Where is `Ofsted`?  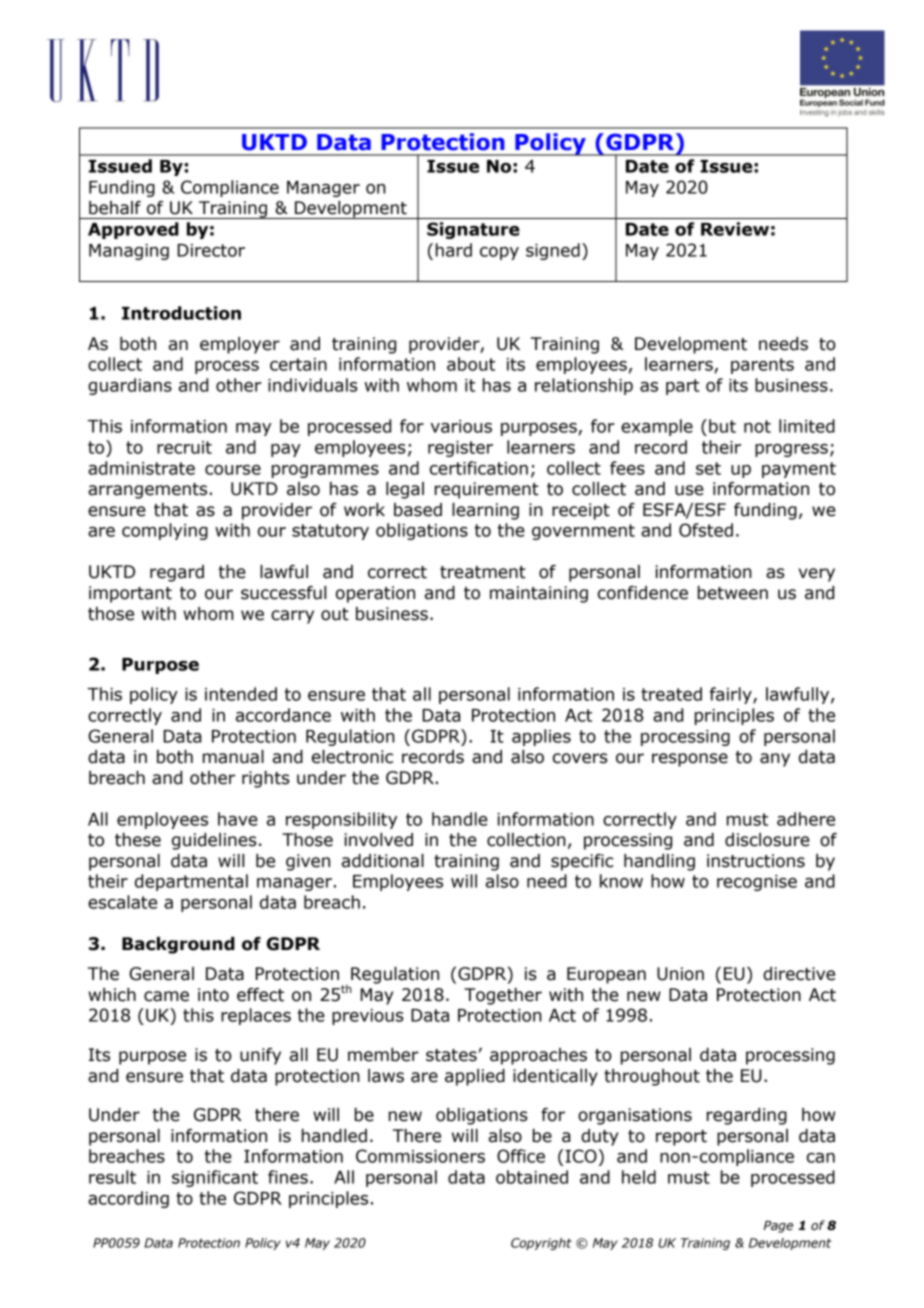 Ofsted is located at coordinates (706, 530).
